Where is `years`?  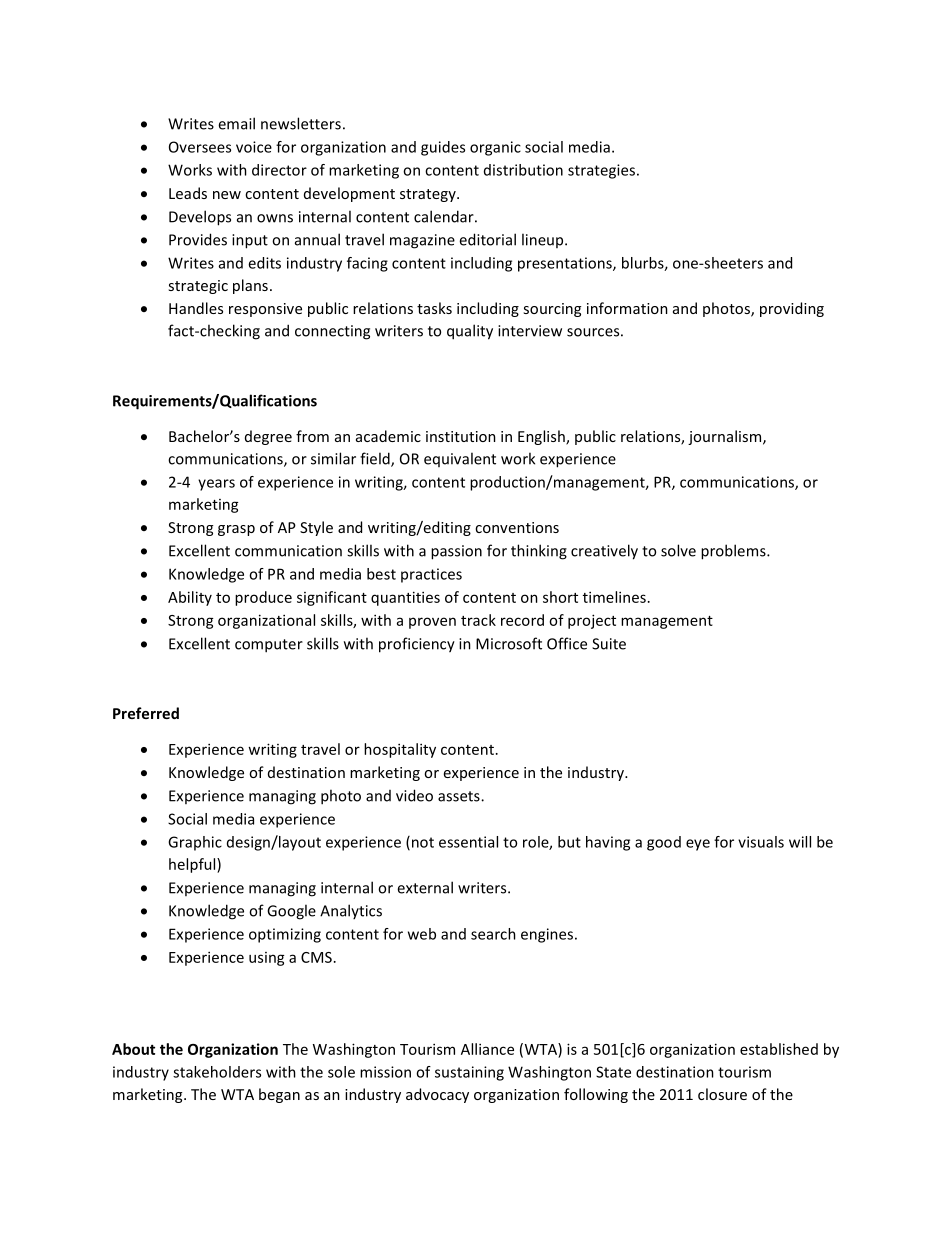
years is located at coordinates (216, 485).
